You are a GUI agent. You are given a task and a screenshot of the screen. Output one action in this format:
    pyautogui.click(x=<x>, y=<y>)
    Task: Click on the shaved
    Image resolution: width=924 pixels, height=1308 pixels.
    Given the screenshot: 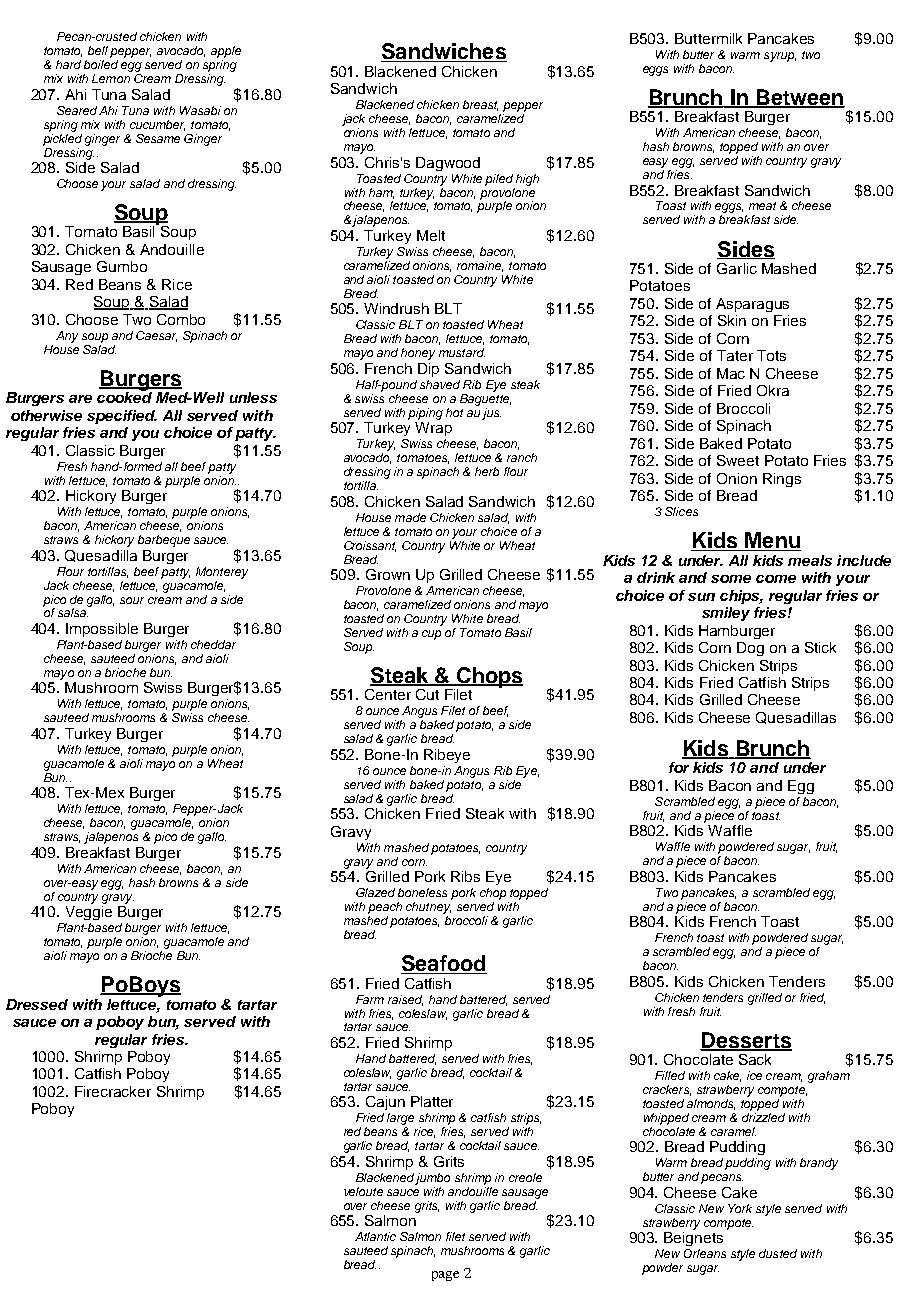 What is the action you would take?
    pyautogui.click(x=440, y=384)
